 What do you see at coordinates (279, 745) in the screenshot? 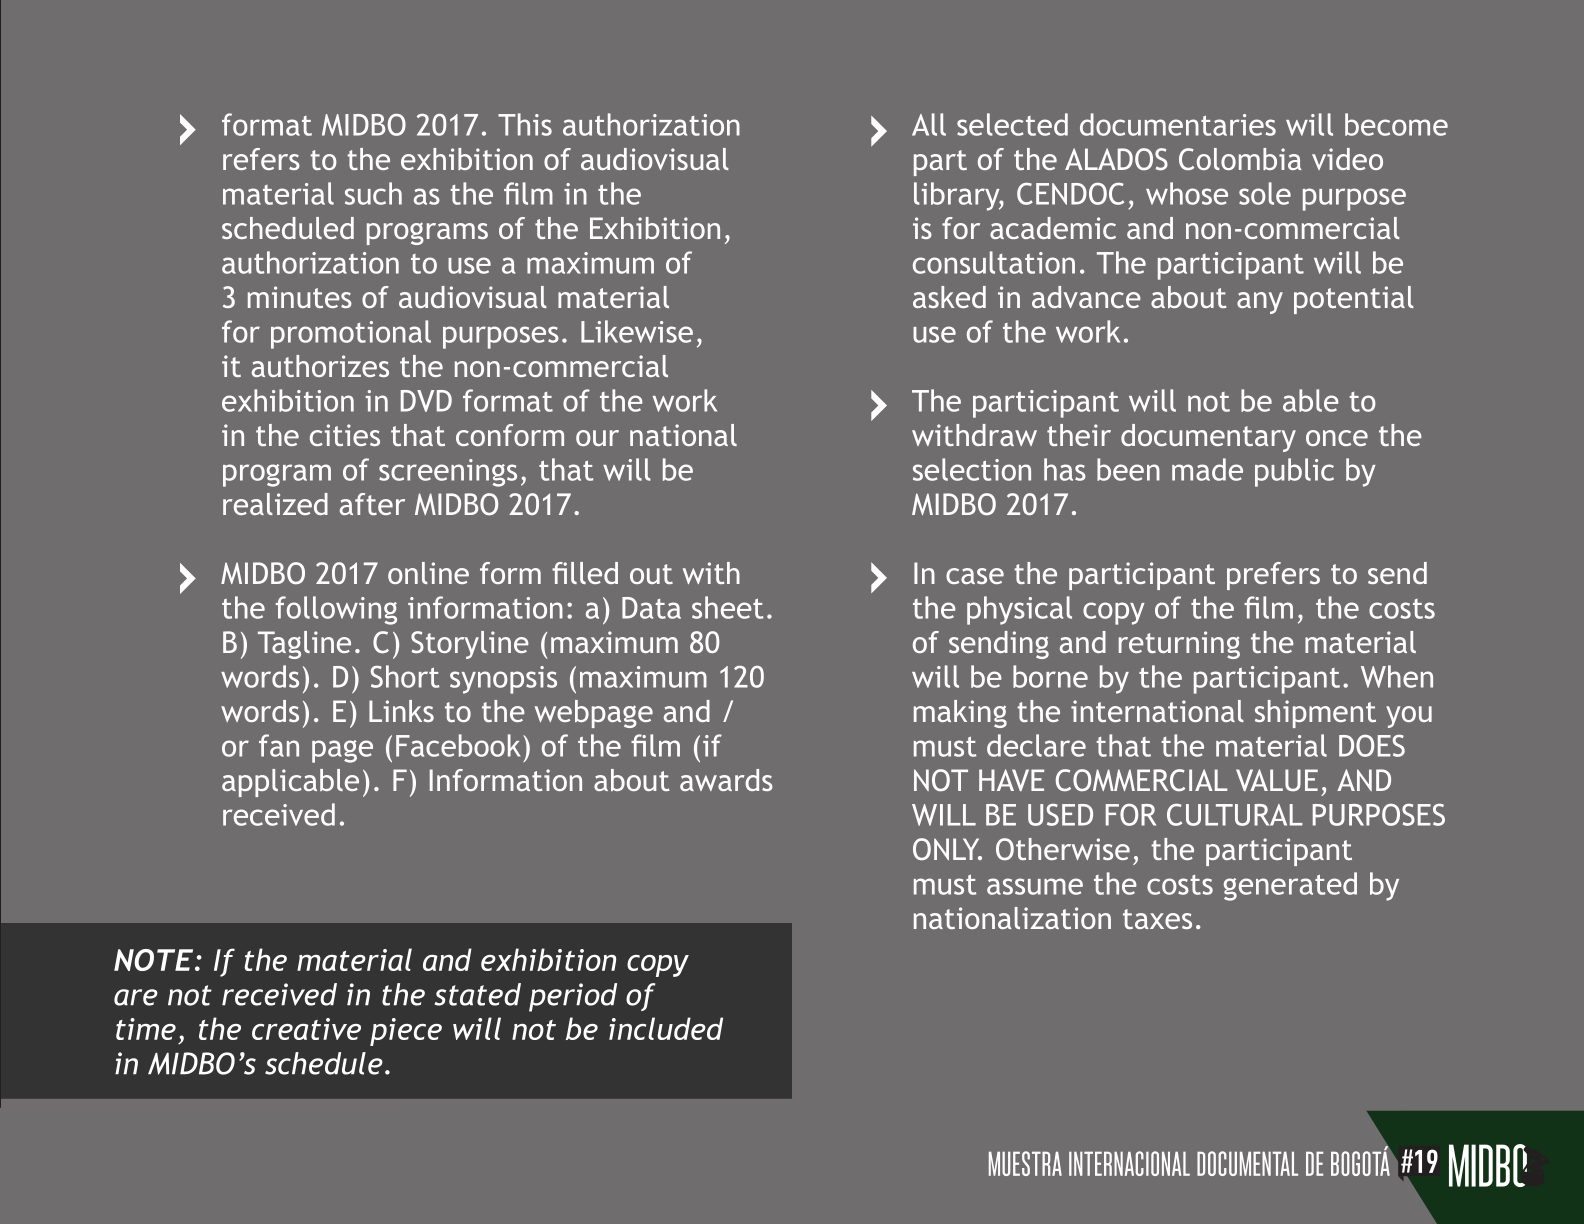
I see `fan` at bounding box center [279, 745].
